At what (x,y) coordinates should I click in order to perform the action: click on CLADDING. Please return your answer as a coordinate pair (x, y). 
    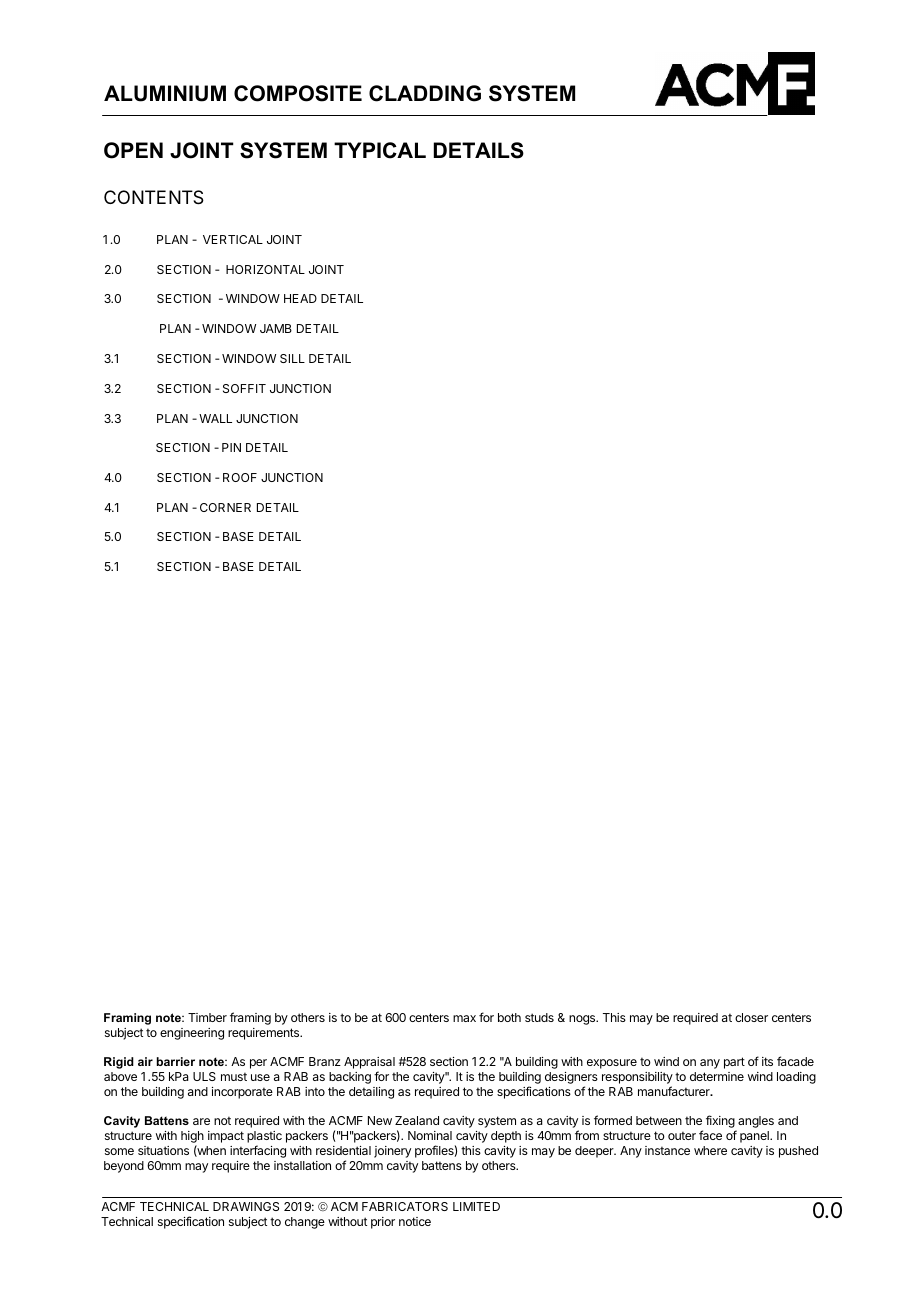
    Looking at the image, I should click on (425, 93).
